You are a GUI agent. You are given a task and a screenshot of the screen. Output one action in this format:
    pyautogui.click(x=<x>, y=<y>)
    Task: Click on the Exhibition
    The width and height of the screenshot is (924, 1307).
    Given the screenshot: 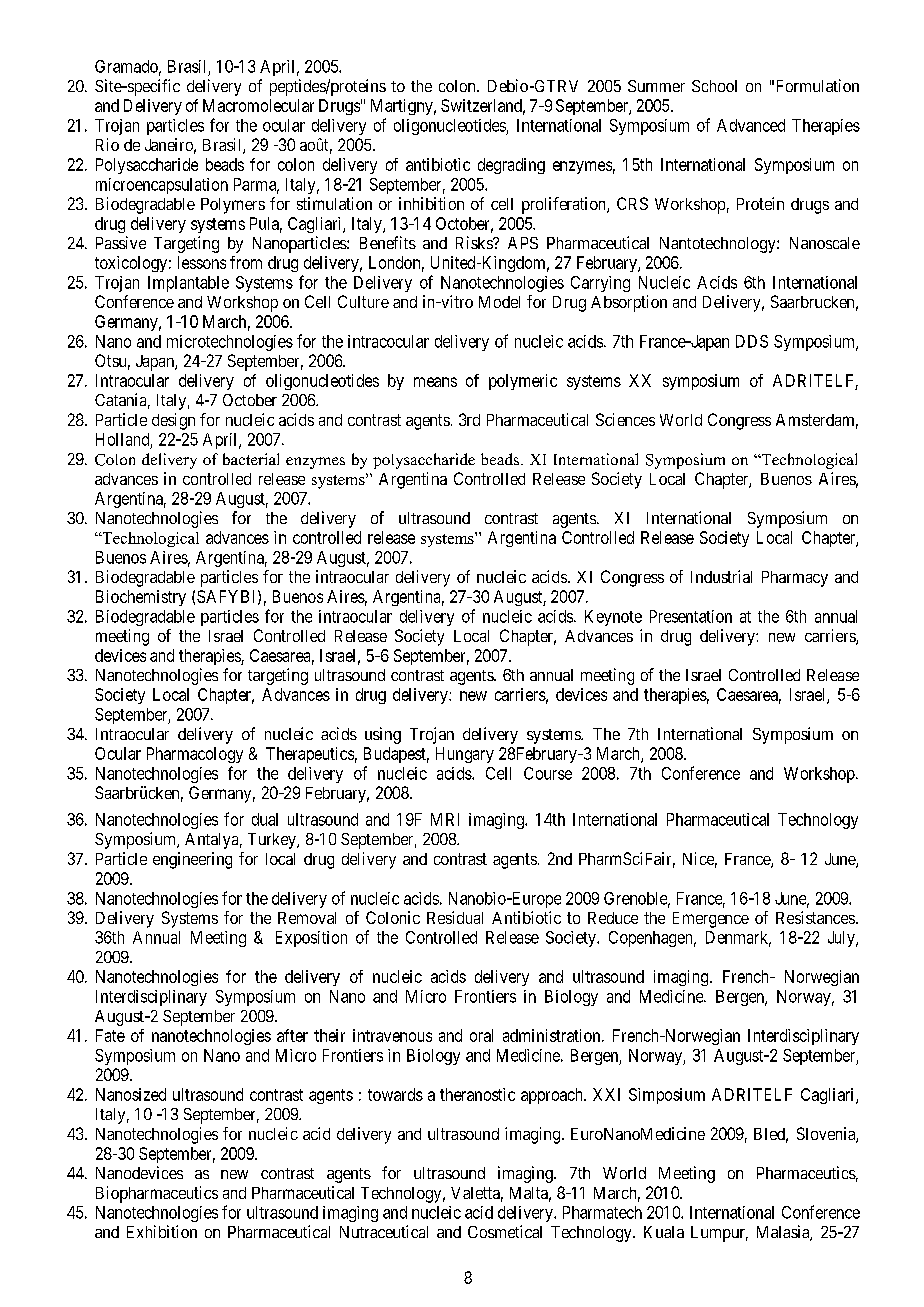 What is the action you would take?
    pyautogui.click(x=162, y=1231)
